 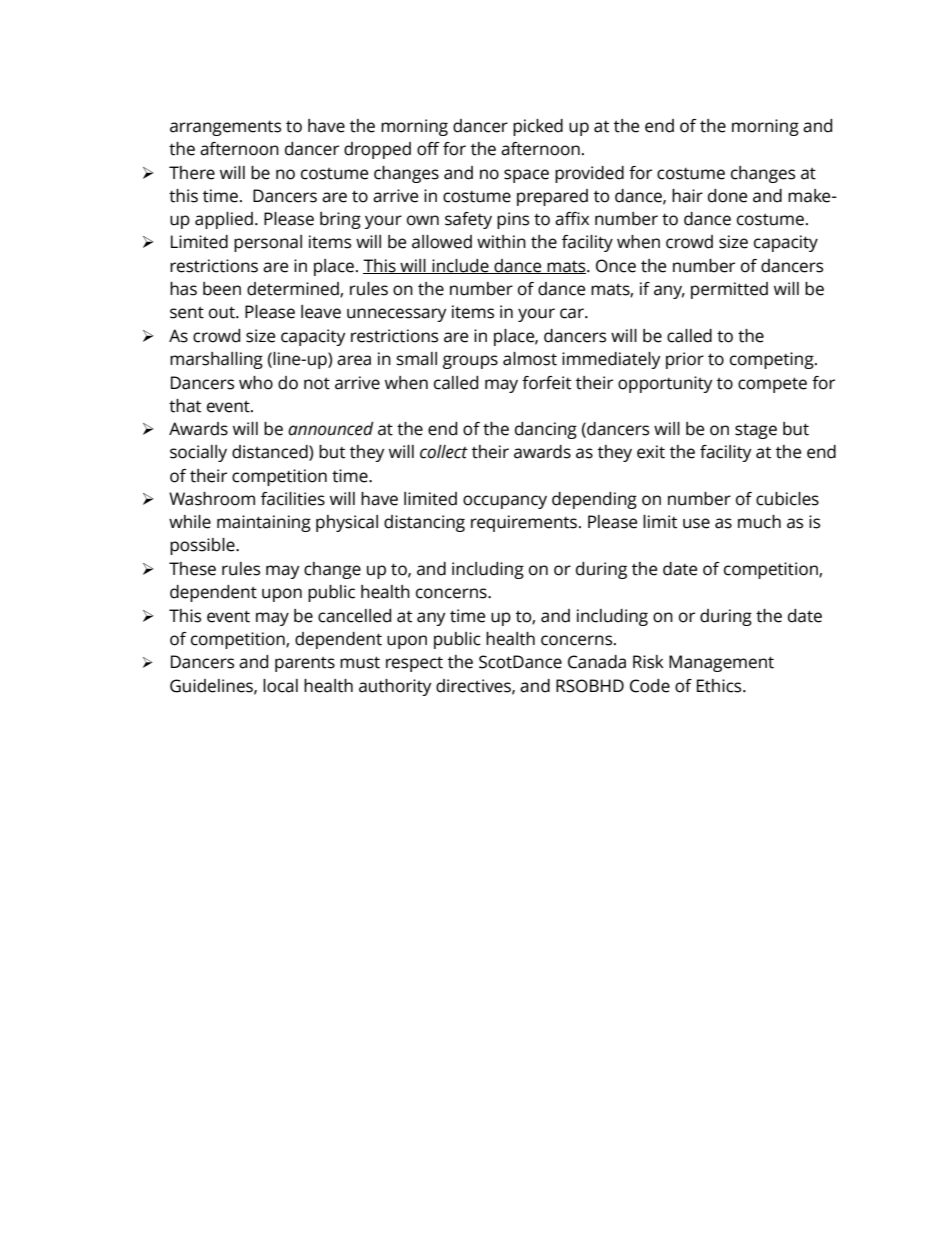 I want to click on respect, so click(x=414, y=664).
